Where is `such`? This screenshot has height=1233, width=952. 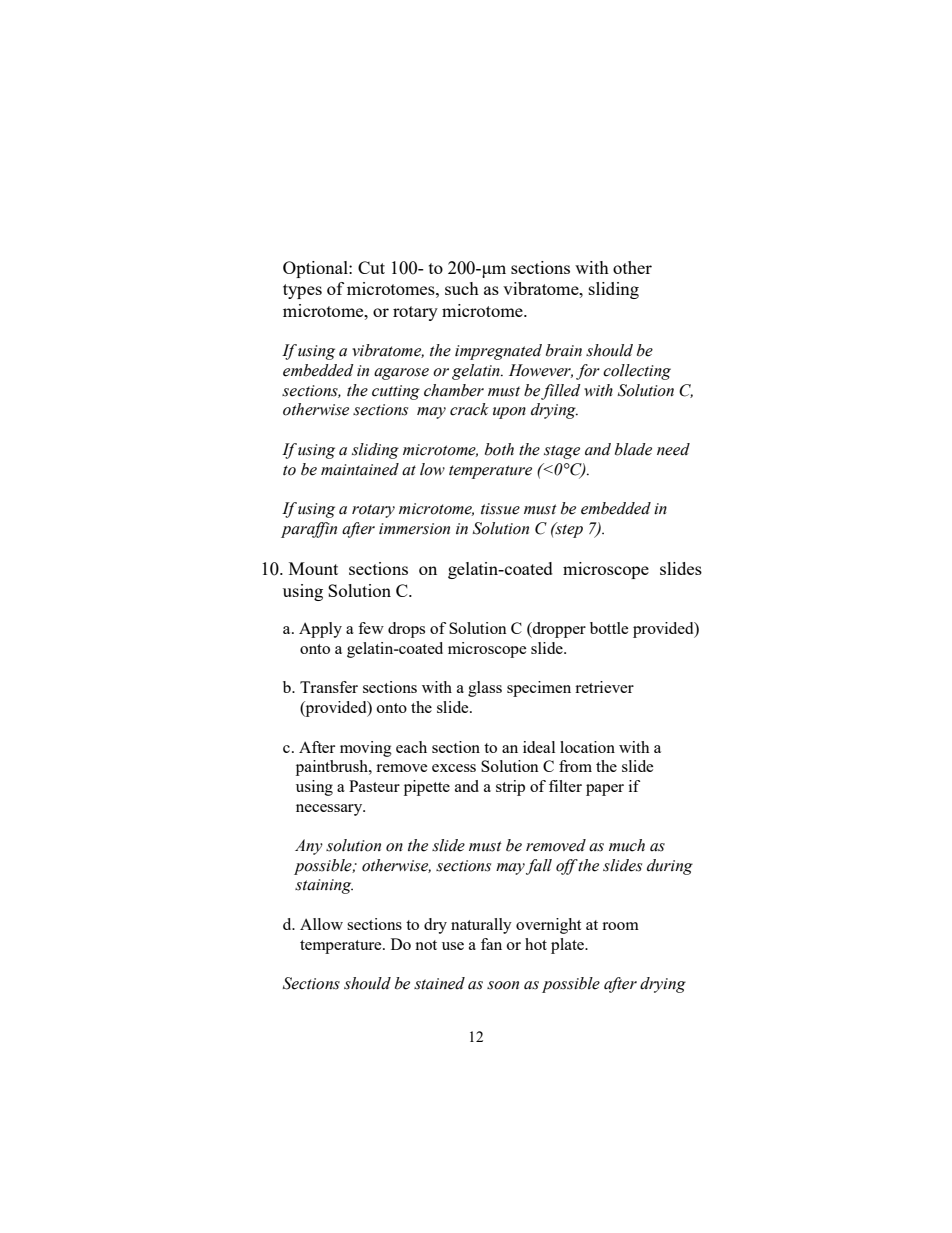 such is located at coordinates (462, 288).
